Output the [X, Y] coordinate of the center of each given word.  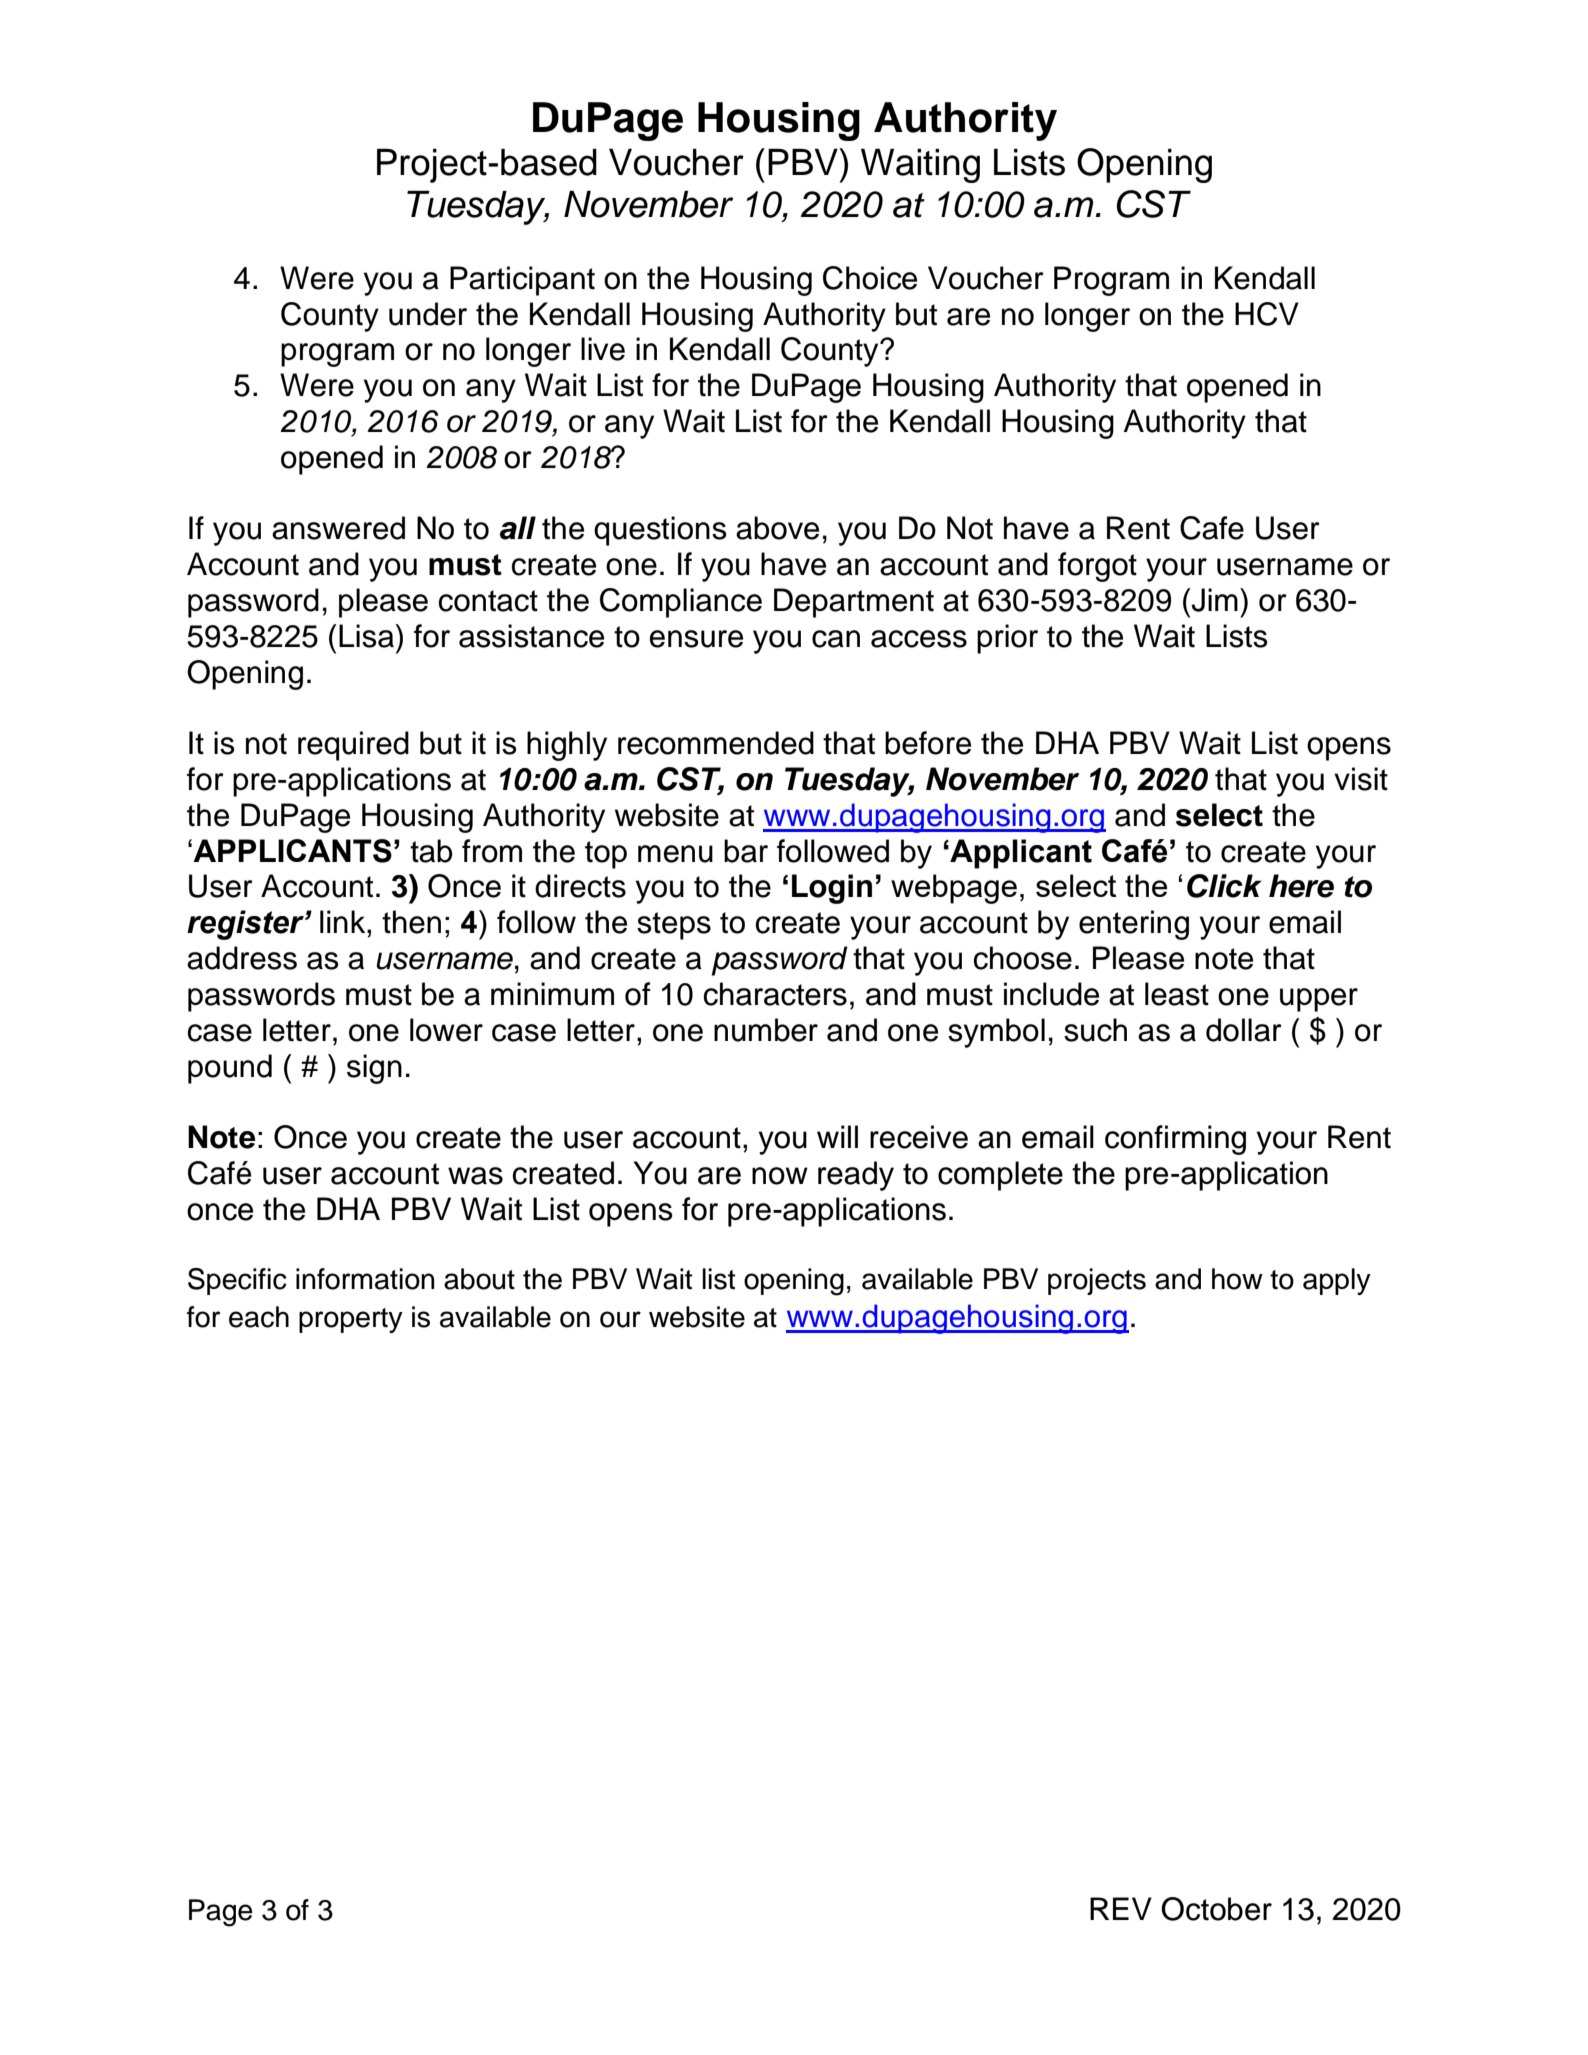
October [1216, 1909]
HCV [1267, 314]
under [428, 314]
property [351, 1320]
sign [374, 1069]
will [837, 1136]
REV [1121, 1908]
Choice [870, 278]
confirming [1175, 1140]
